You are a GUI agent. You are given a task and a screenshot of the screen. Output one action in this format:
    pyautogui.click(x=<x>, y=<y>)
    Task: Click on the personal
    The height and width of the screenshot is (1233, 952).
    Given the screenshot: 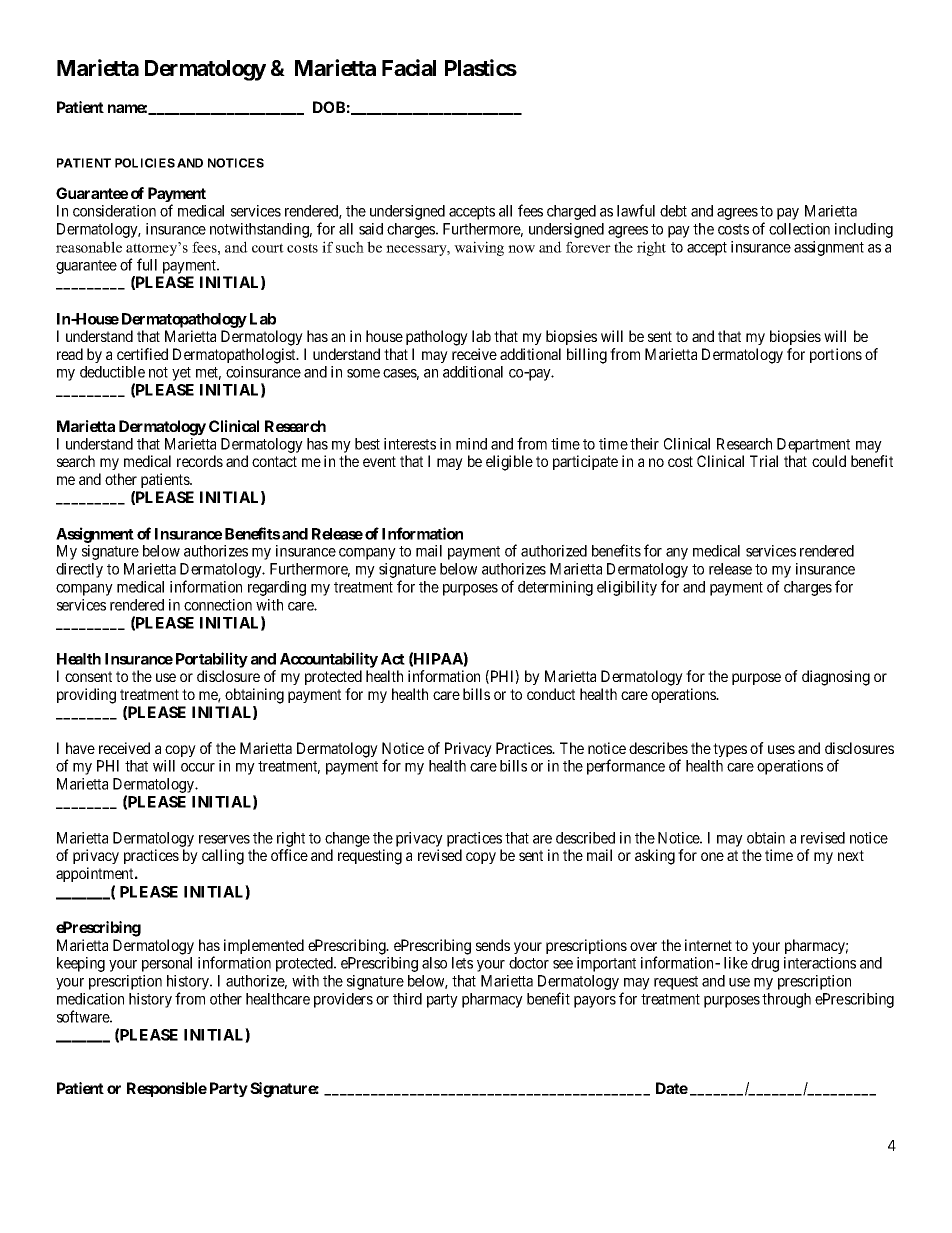 What is the action you would take?
    pyautogui.click(x=167, y=964)
